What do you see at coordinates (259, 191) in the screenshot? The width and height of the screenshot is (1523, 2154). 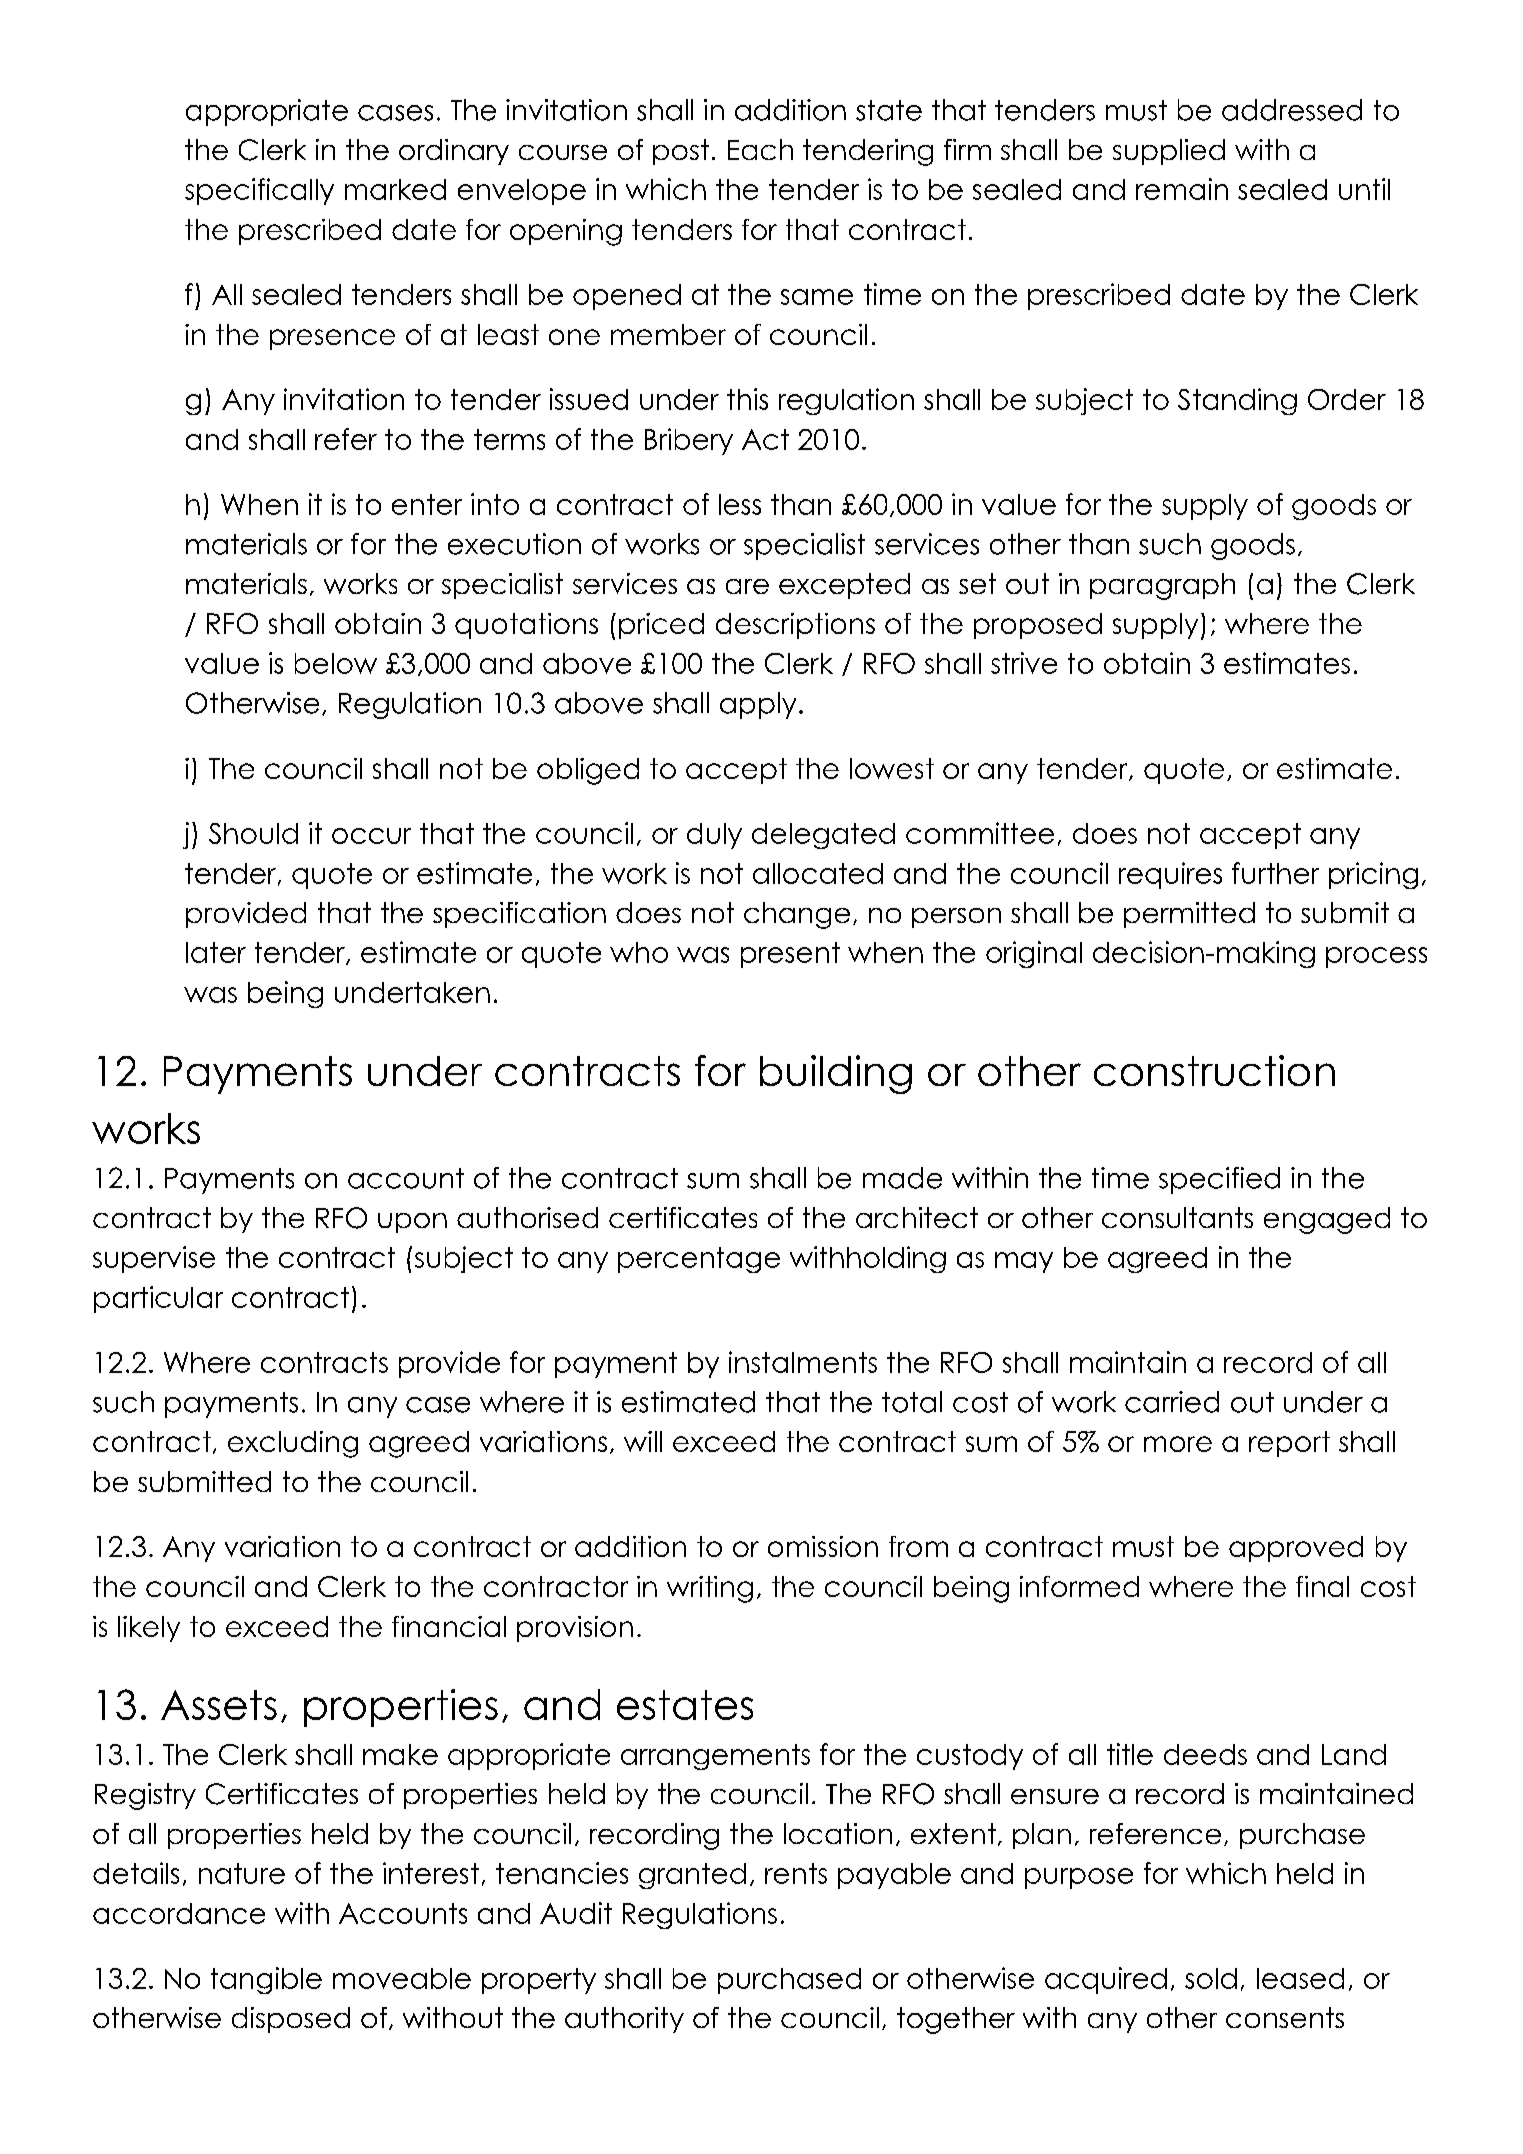 I see `specifically` at bounding box center [259, 191].
